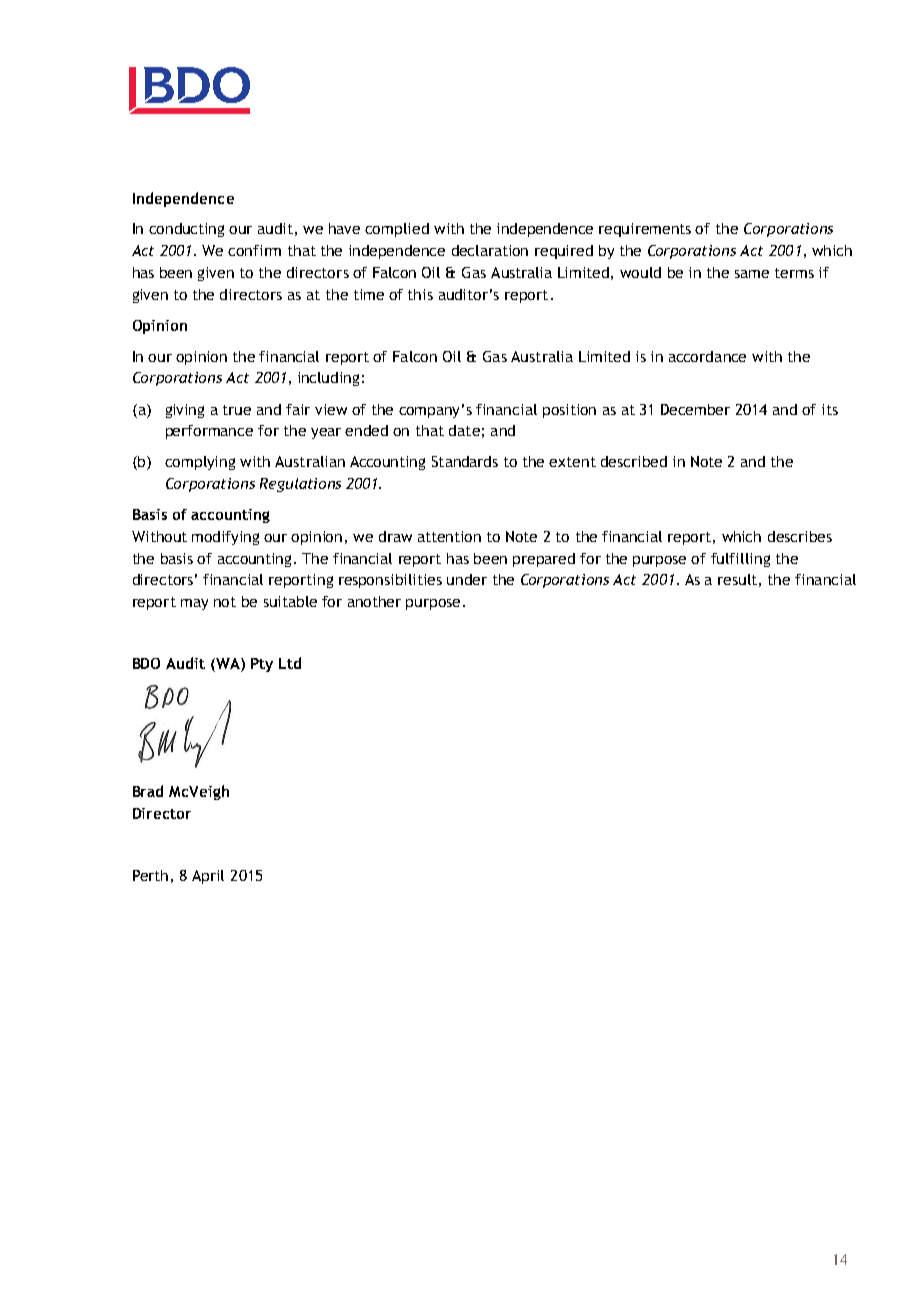 The width and height of the document is (924, 1308). What do you see at coordinates (150, 875) in the document?
I see `Perth` at bounding box center [150, 875].
